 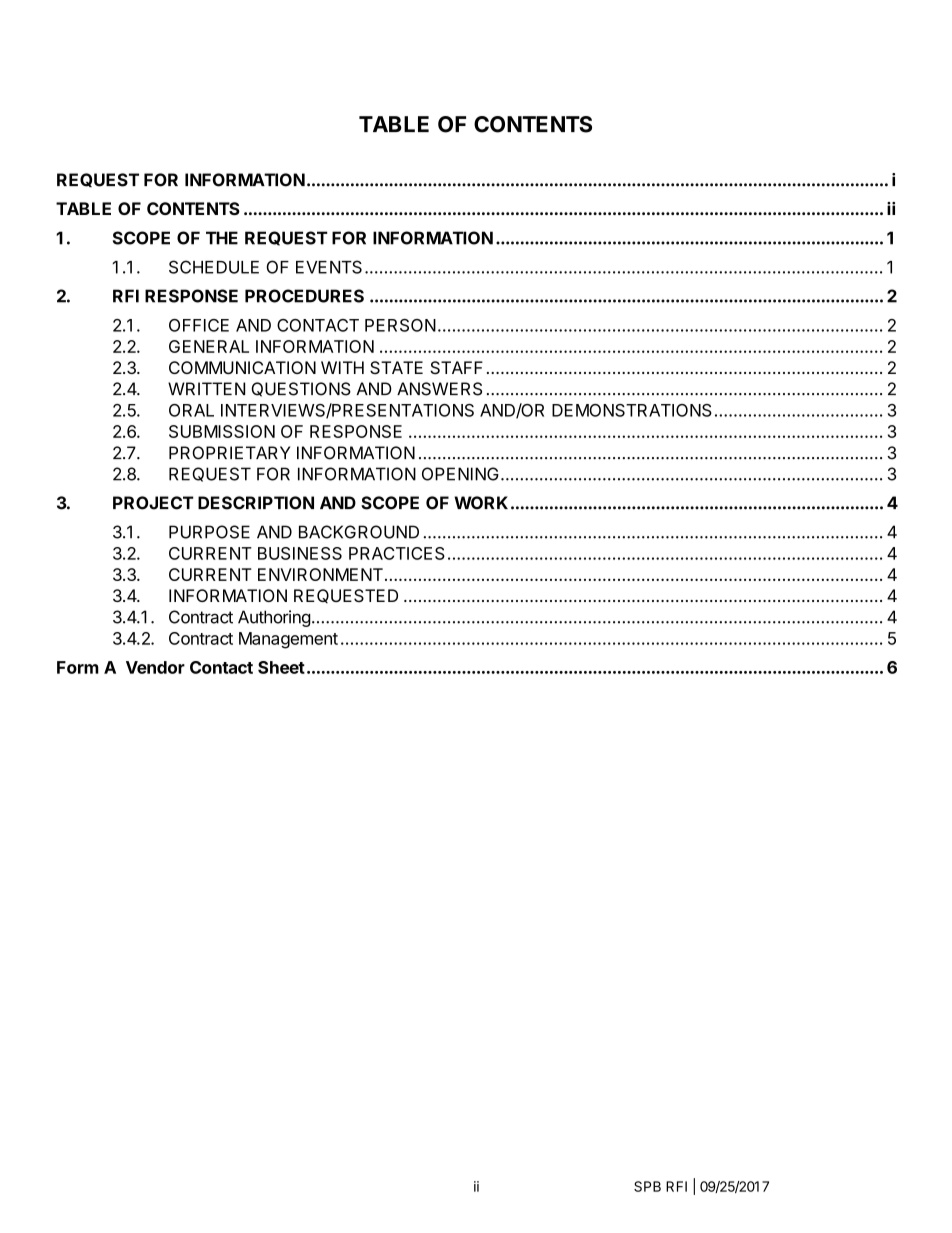 What do you see at coordinates (256, 503) in the screenshot?
I see `DESCRIPTION` at bounding box center [256, 503].
